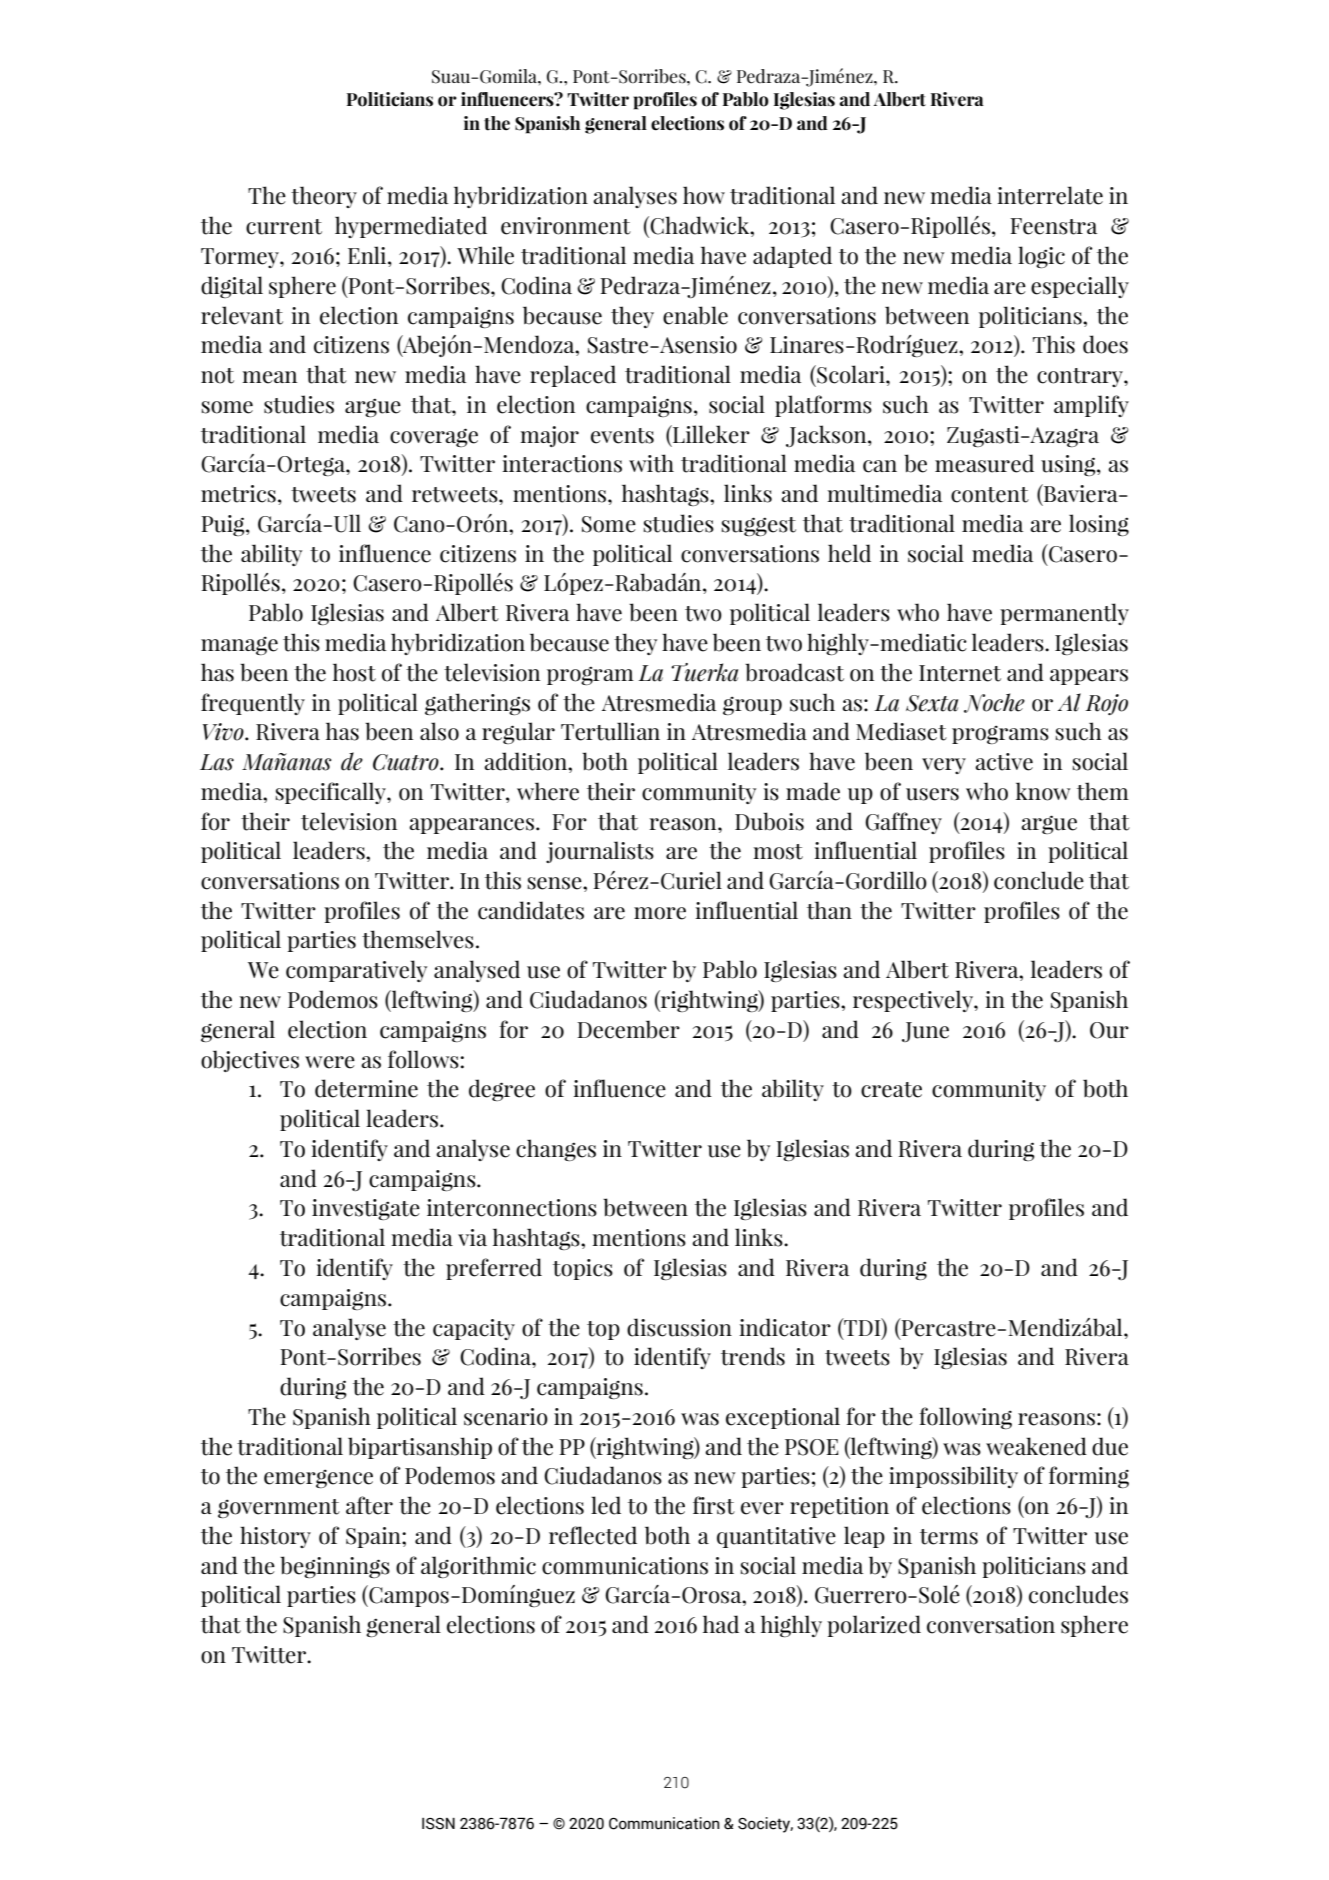 Image resolution: width=1329 pixels, height=1880 pixels. I want to click on how, so click(704, 195).
